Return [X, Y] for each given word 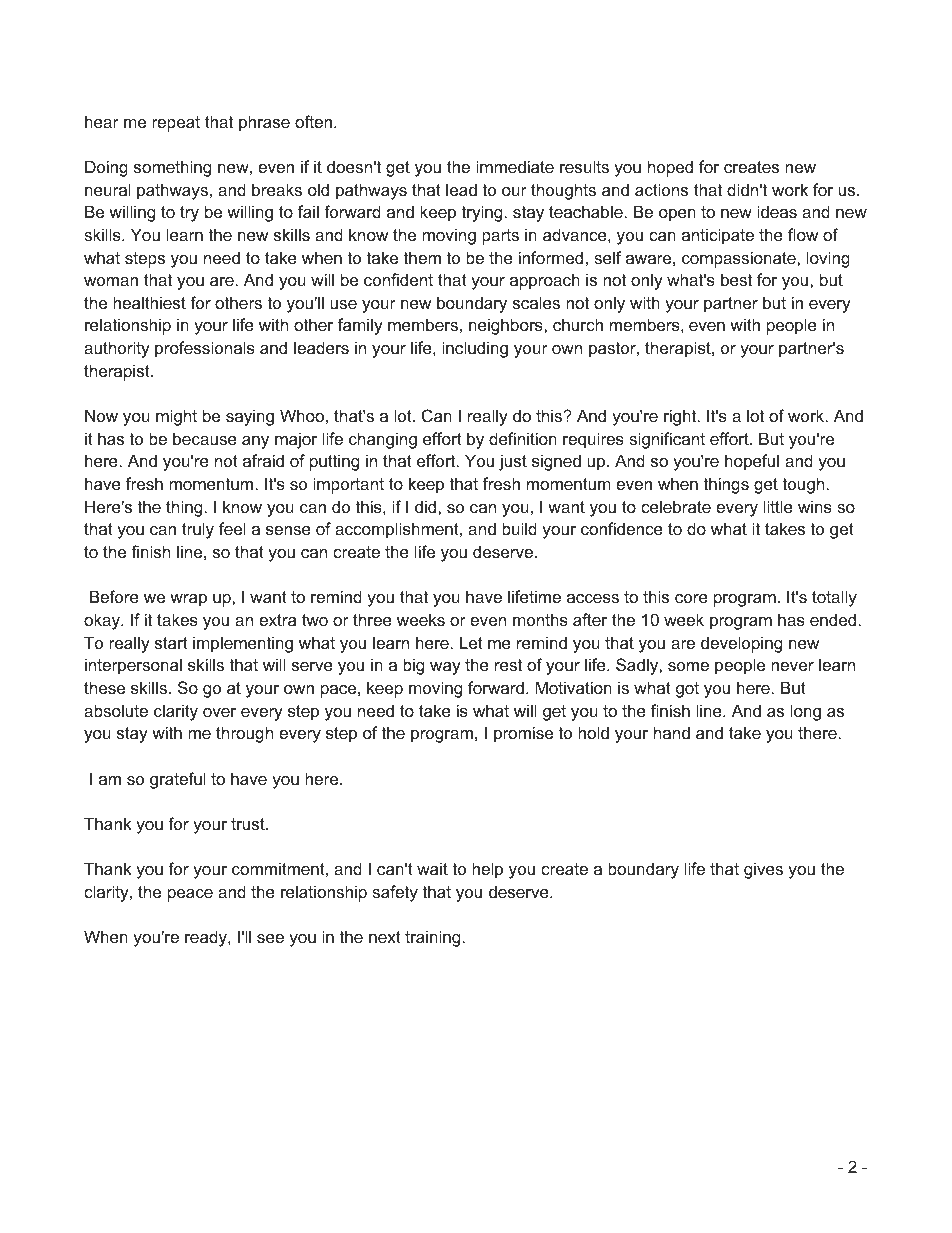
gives [763, 870]
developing [741, 644]
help [487, 870]
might [176, 417]
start [171, 643]
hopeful [752, 462]
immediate [515, 166]
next [385, 937]
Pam [179, 1167]
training [432, 938]
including [475, 349]
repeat [176, 124]
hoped [670, 168]
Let [471, 642]
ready [207, 938]
